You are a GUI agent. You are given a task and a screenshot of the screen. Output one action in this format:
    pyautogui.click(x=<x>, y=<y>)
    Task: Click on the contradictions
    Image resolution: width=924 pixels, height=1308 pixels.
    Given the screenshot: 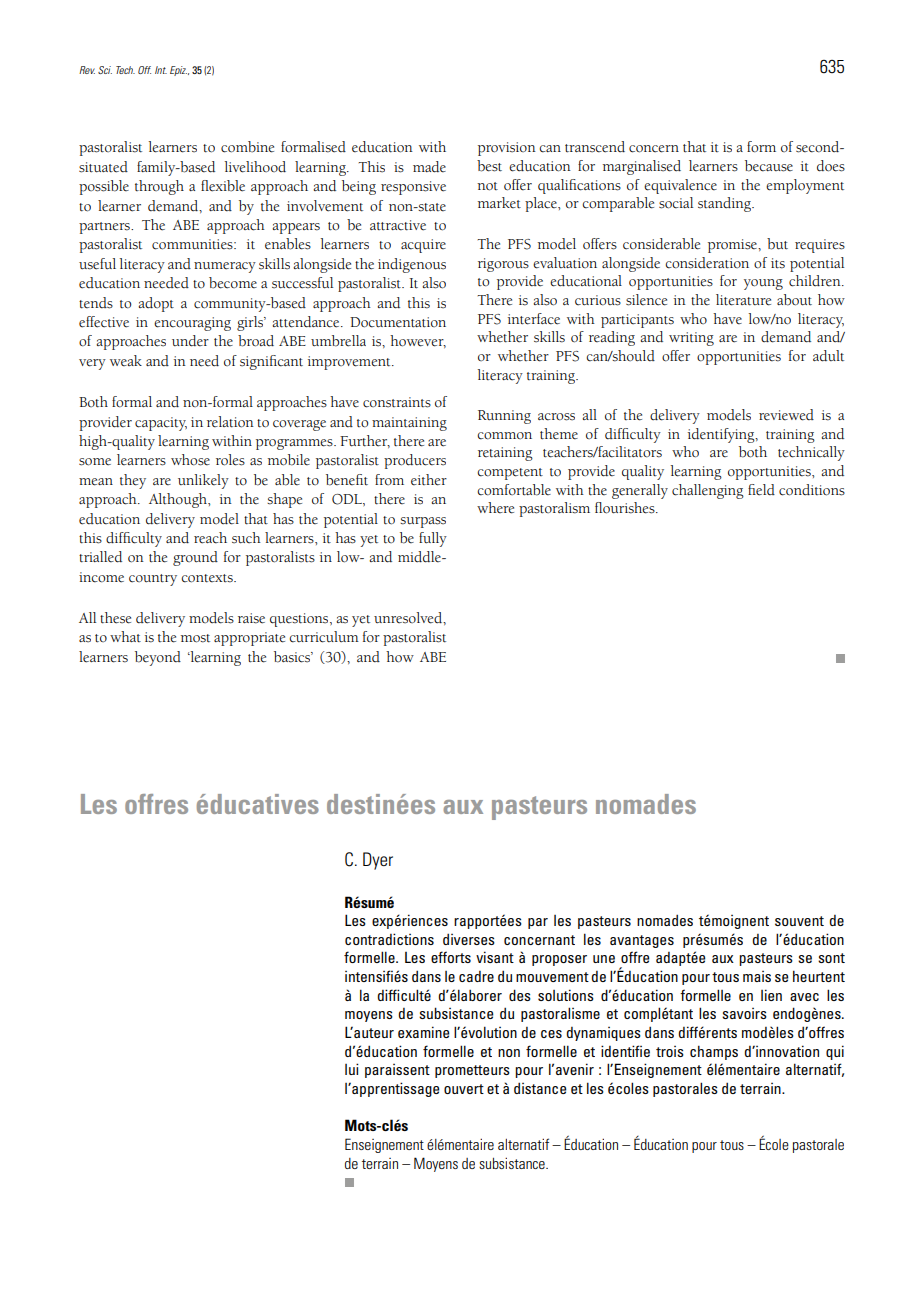 What is the action you would take?
    pyautogui.click(x=389, y=939)
